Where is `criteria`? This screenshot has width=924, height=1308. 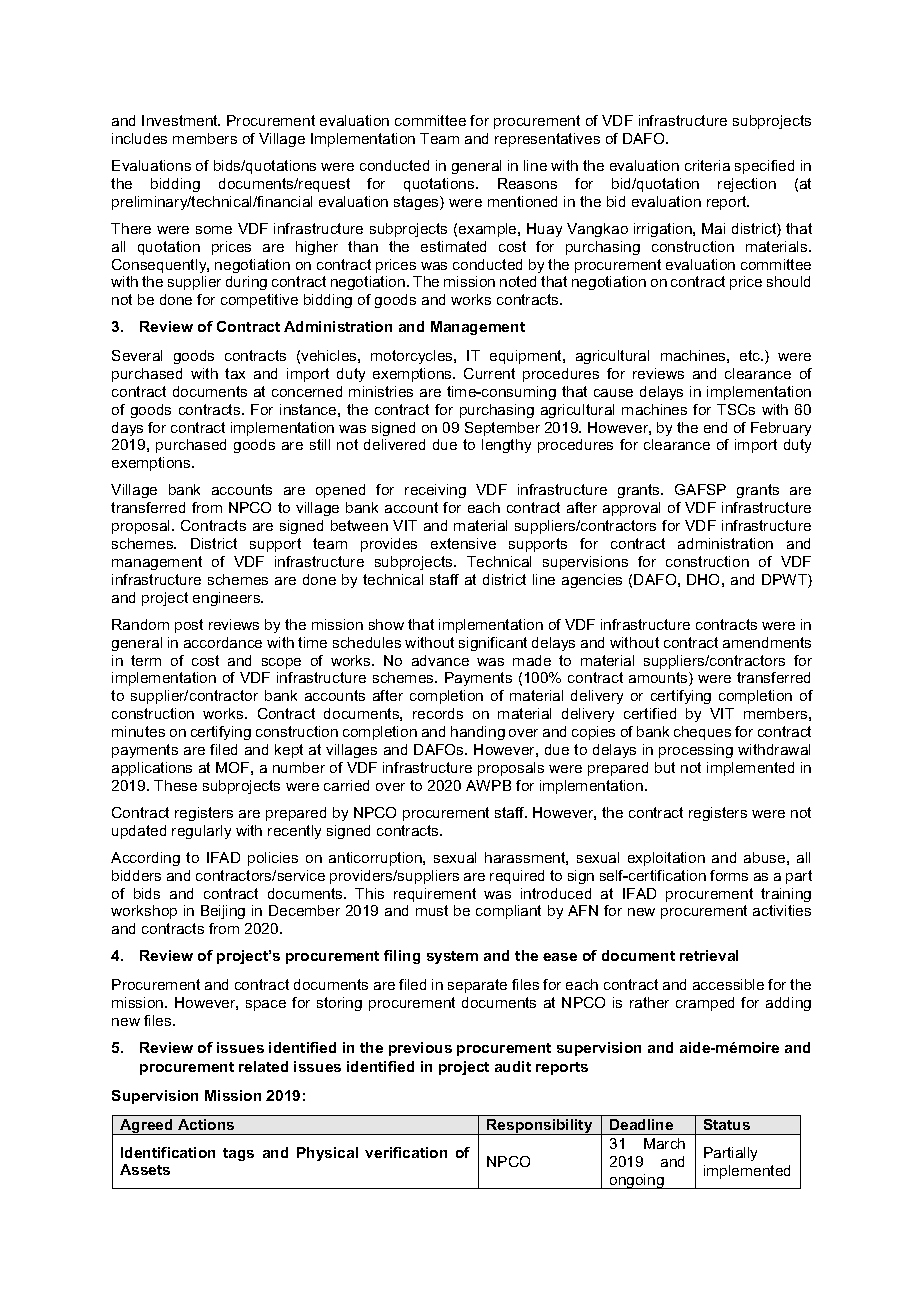 criteria is located at coordinates (707, 165).
